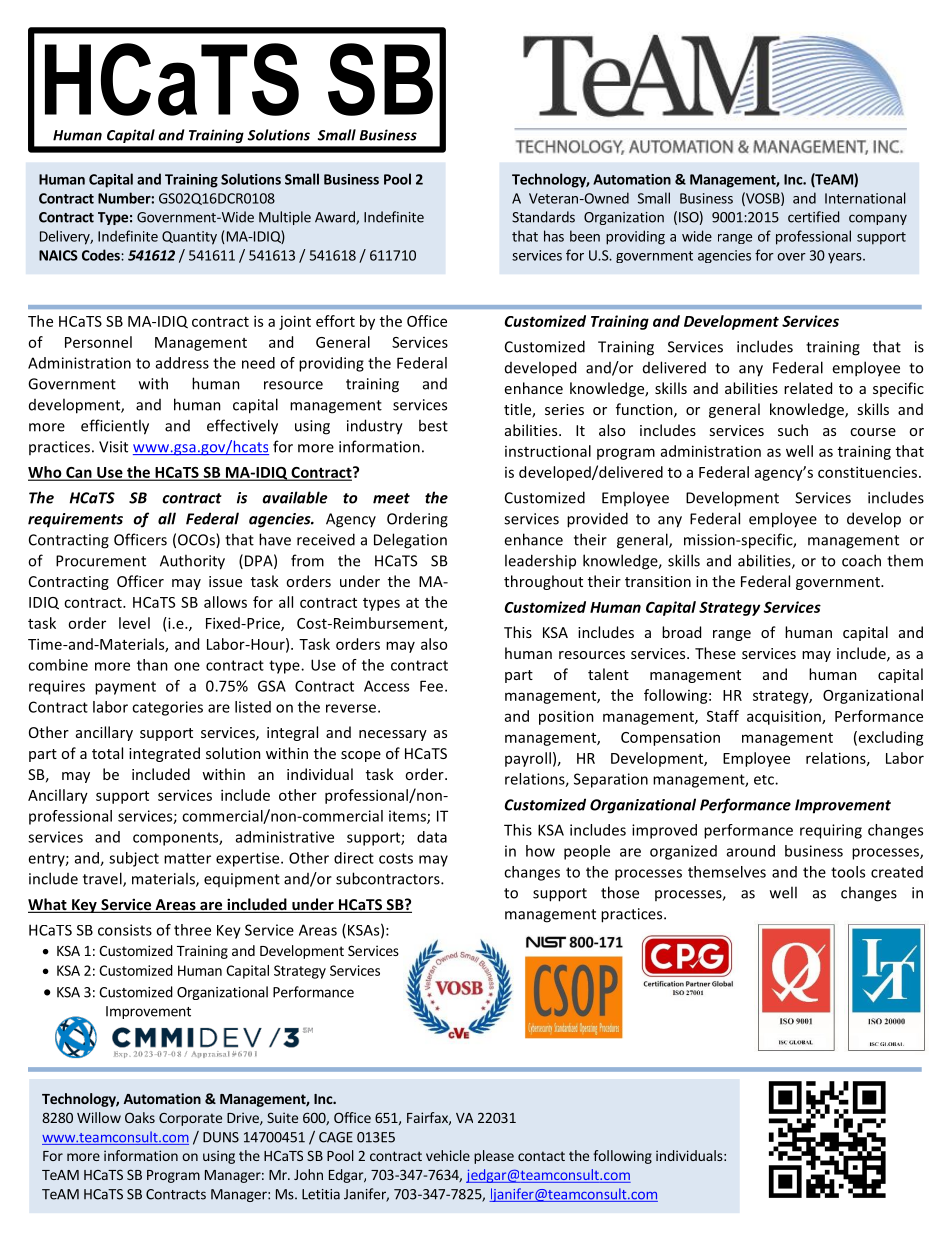 The width and height of the page is (952, 1233). What do you see at coordinates (814, 217) in the page?
I see `certified` at bounding box center [814, 217].
